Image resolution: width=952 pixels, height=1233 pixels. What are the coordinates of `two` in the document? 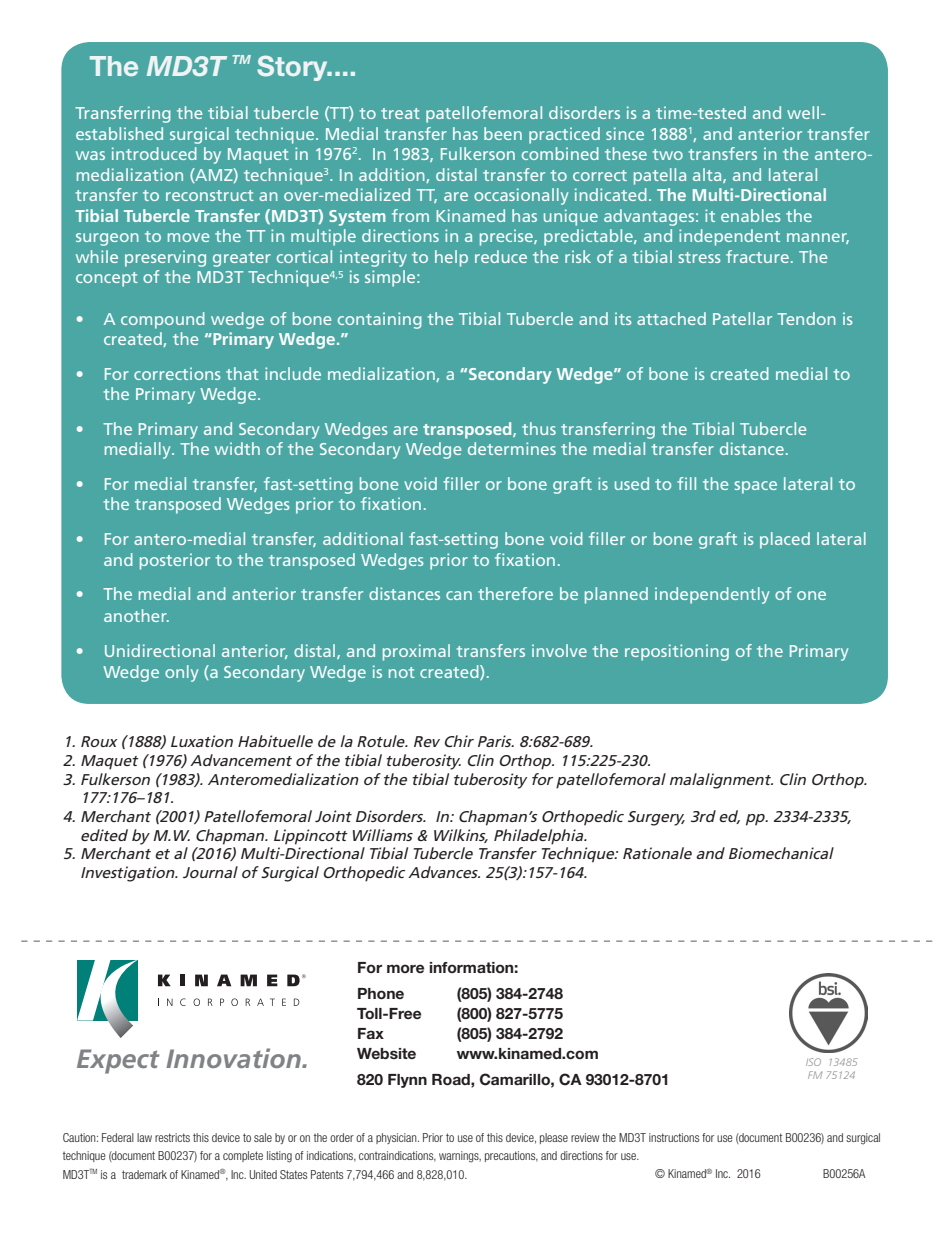 It's located at (667, 154).
